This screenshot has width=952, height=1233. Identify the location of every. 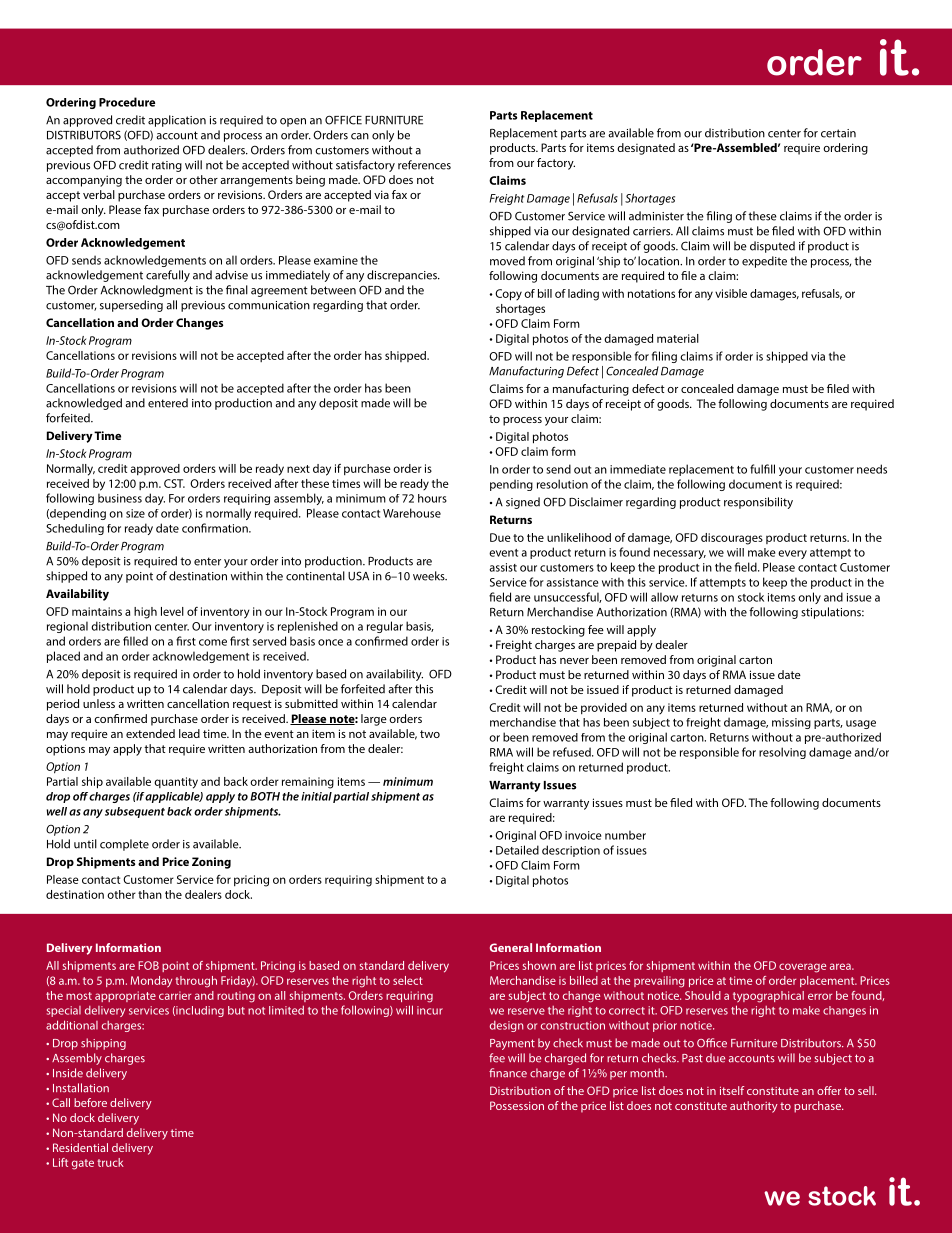
(792, 554).
